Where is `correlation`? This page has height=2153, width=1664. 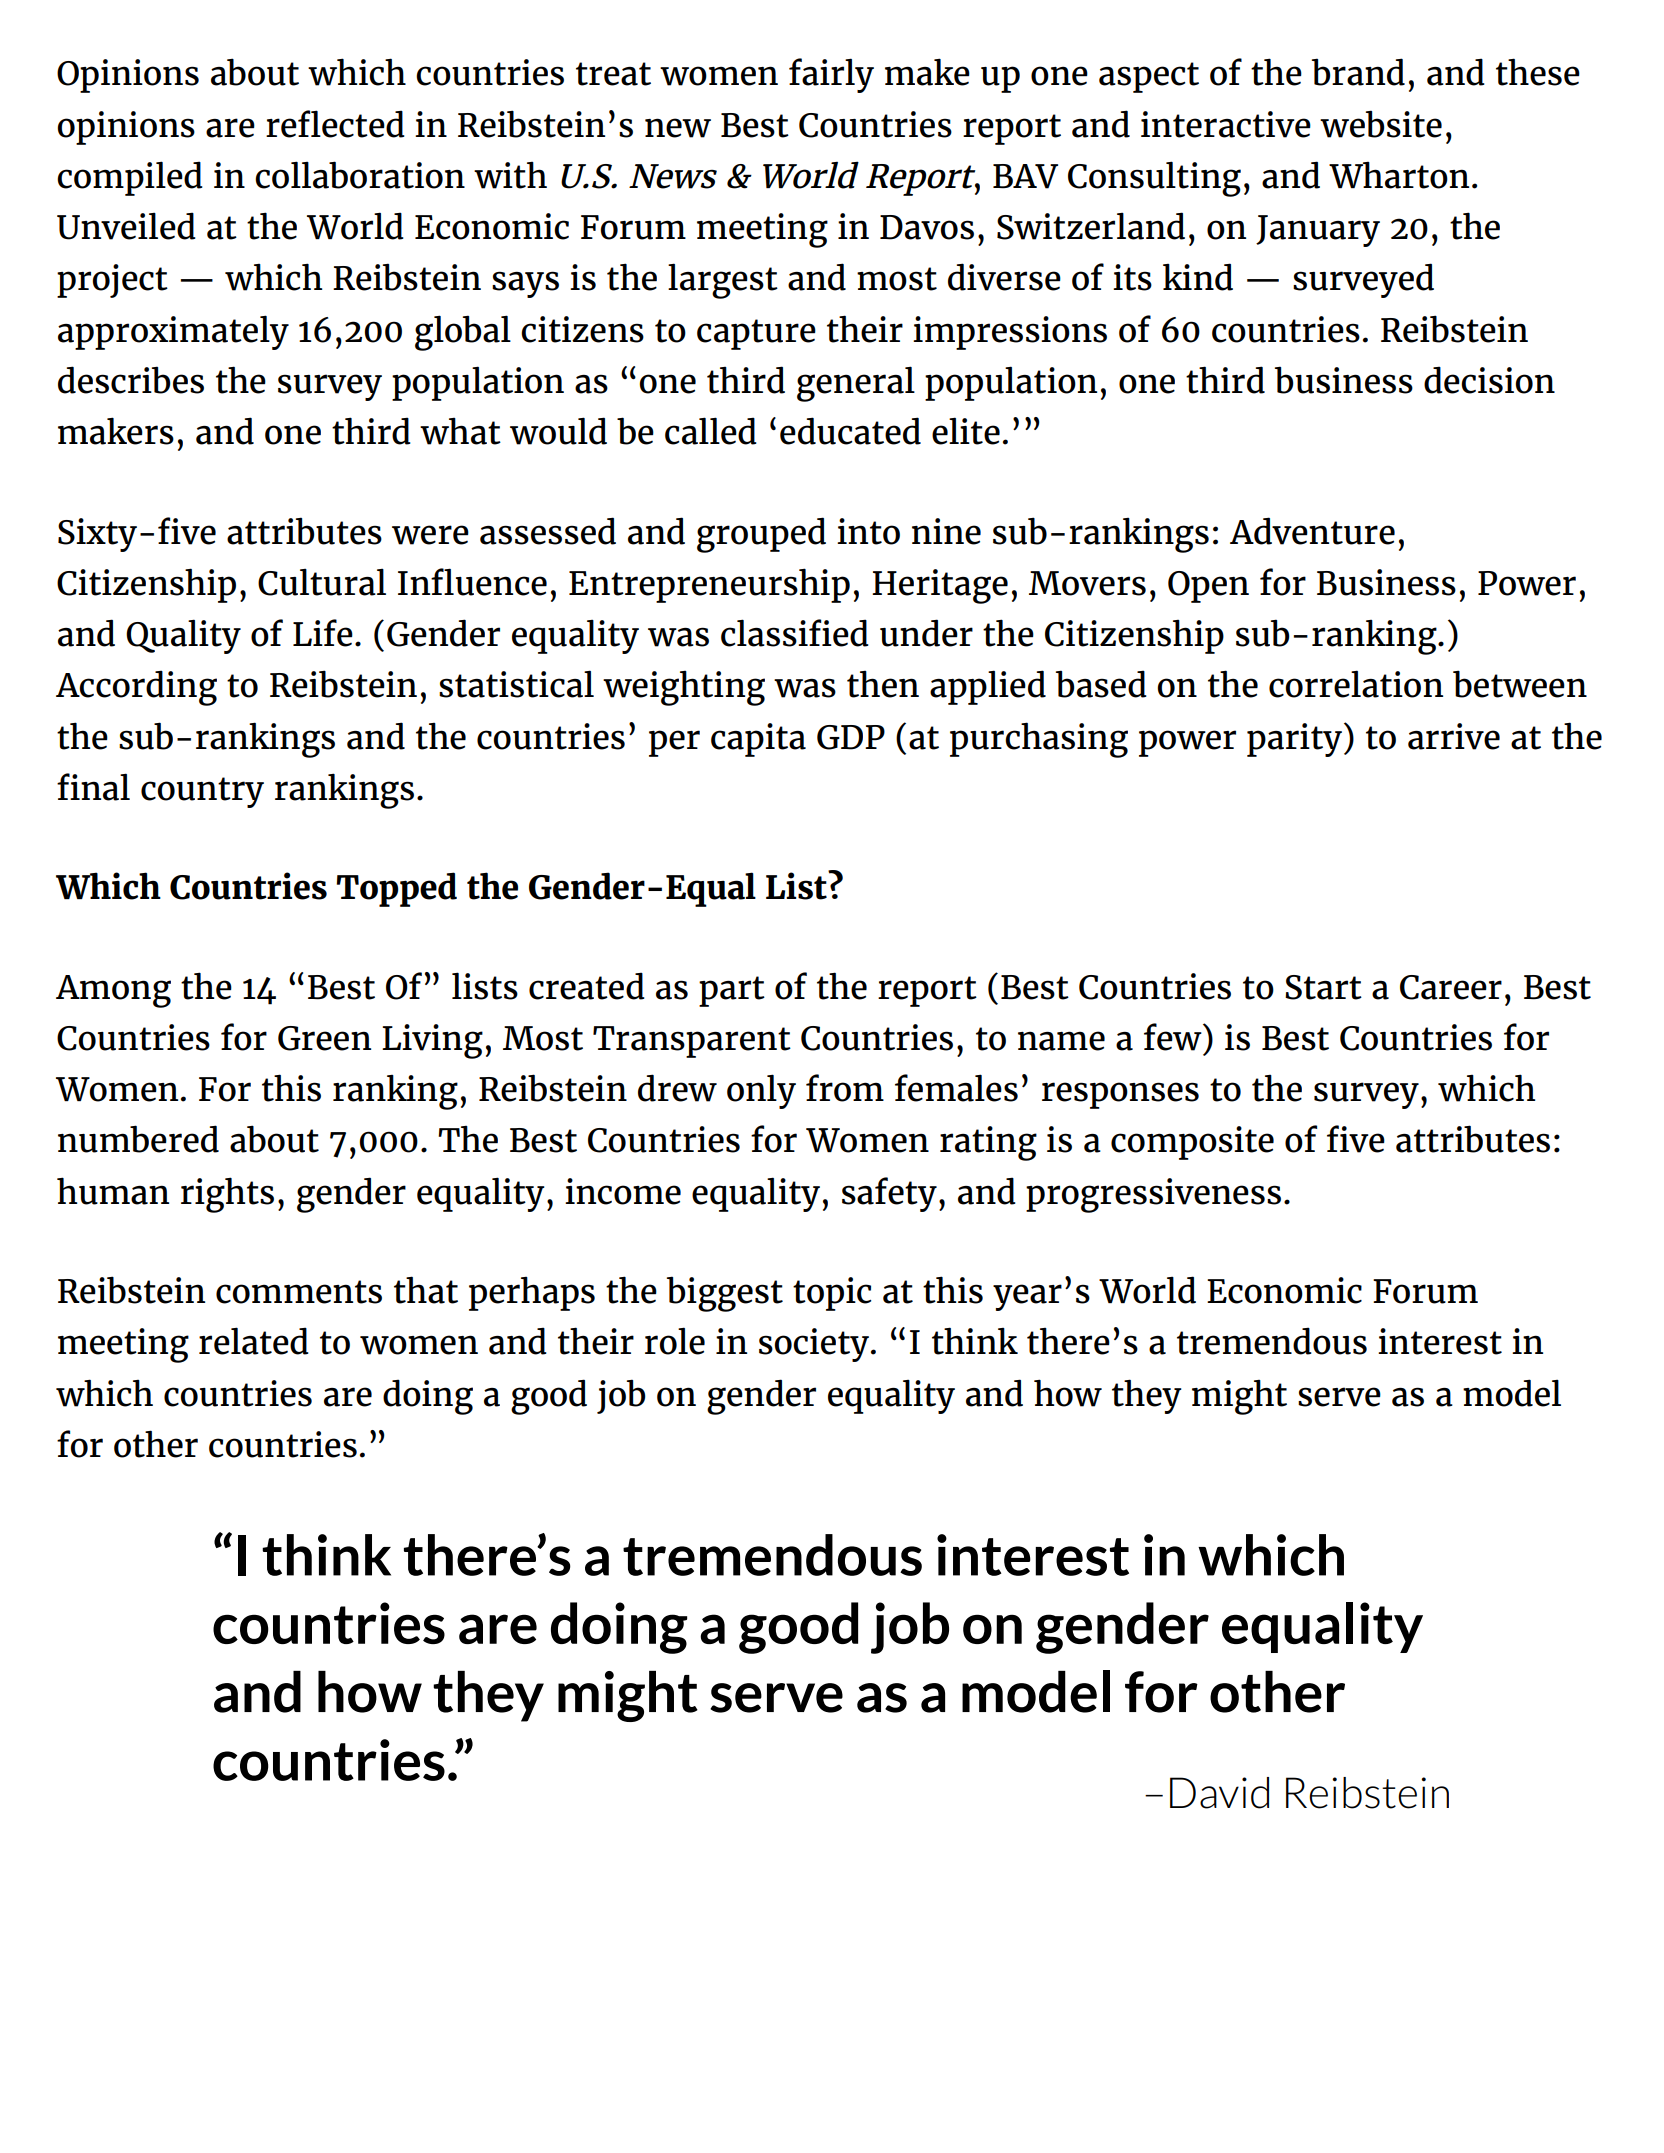
correlation is located at coordinates (1356, 684).
